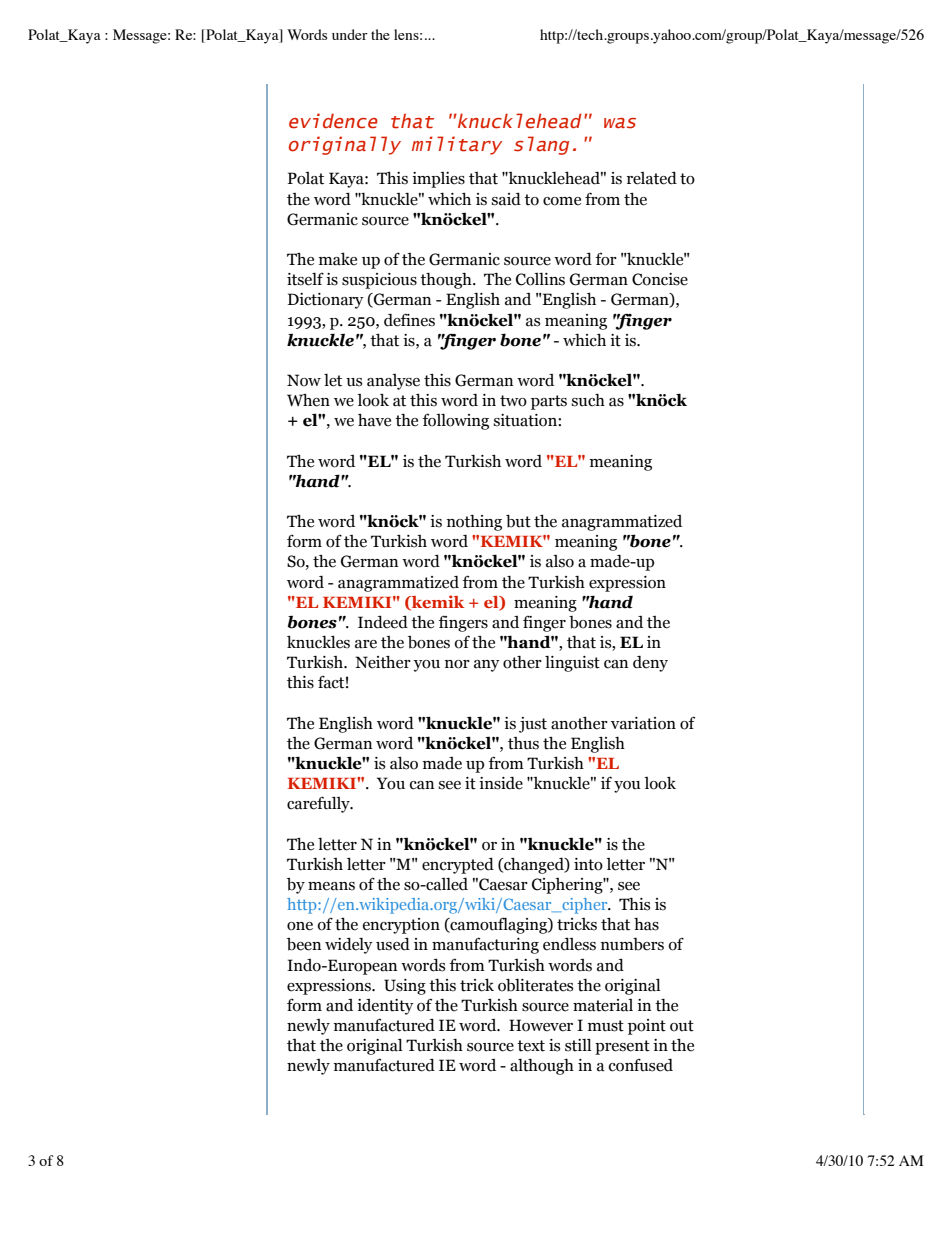 The width and height of the screenshot is (952, 1233). Describe the element at coordinates (643, 723) in the screenshot. I see `variation` at that location.
